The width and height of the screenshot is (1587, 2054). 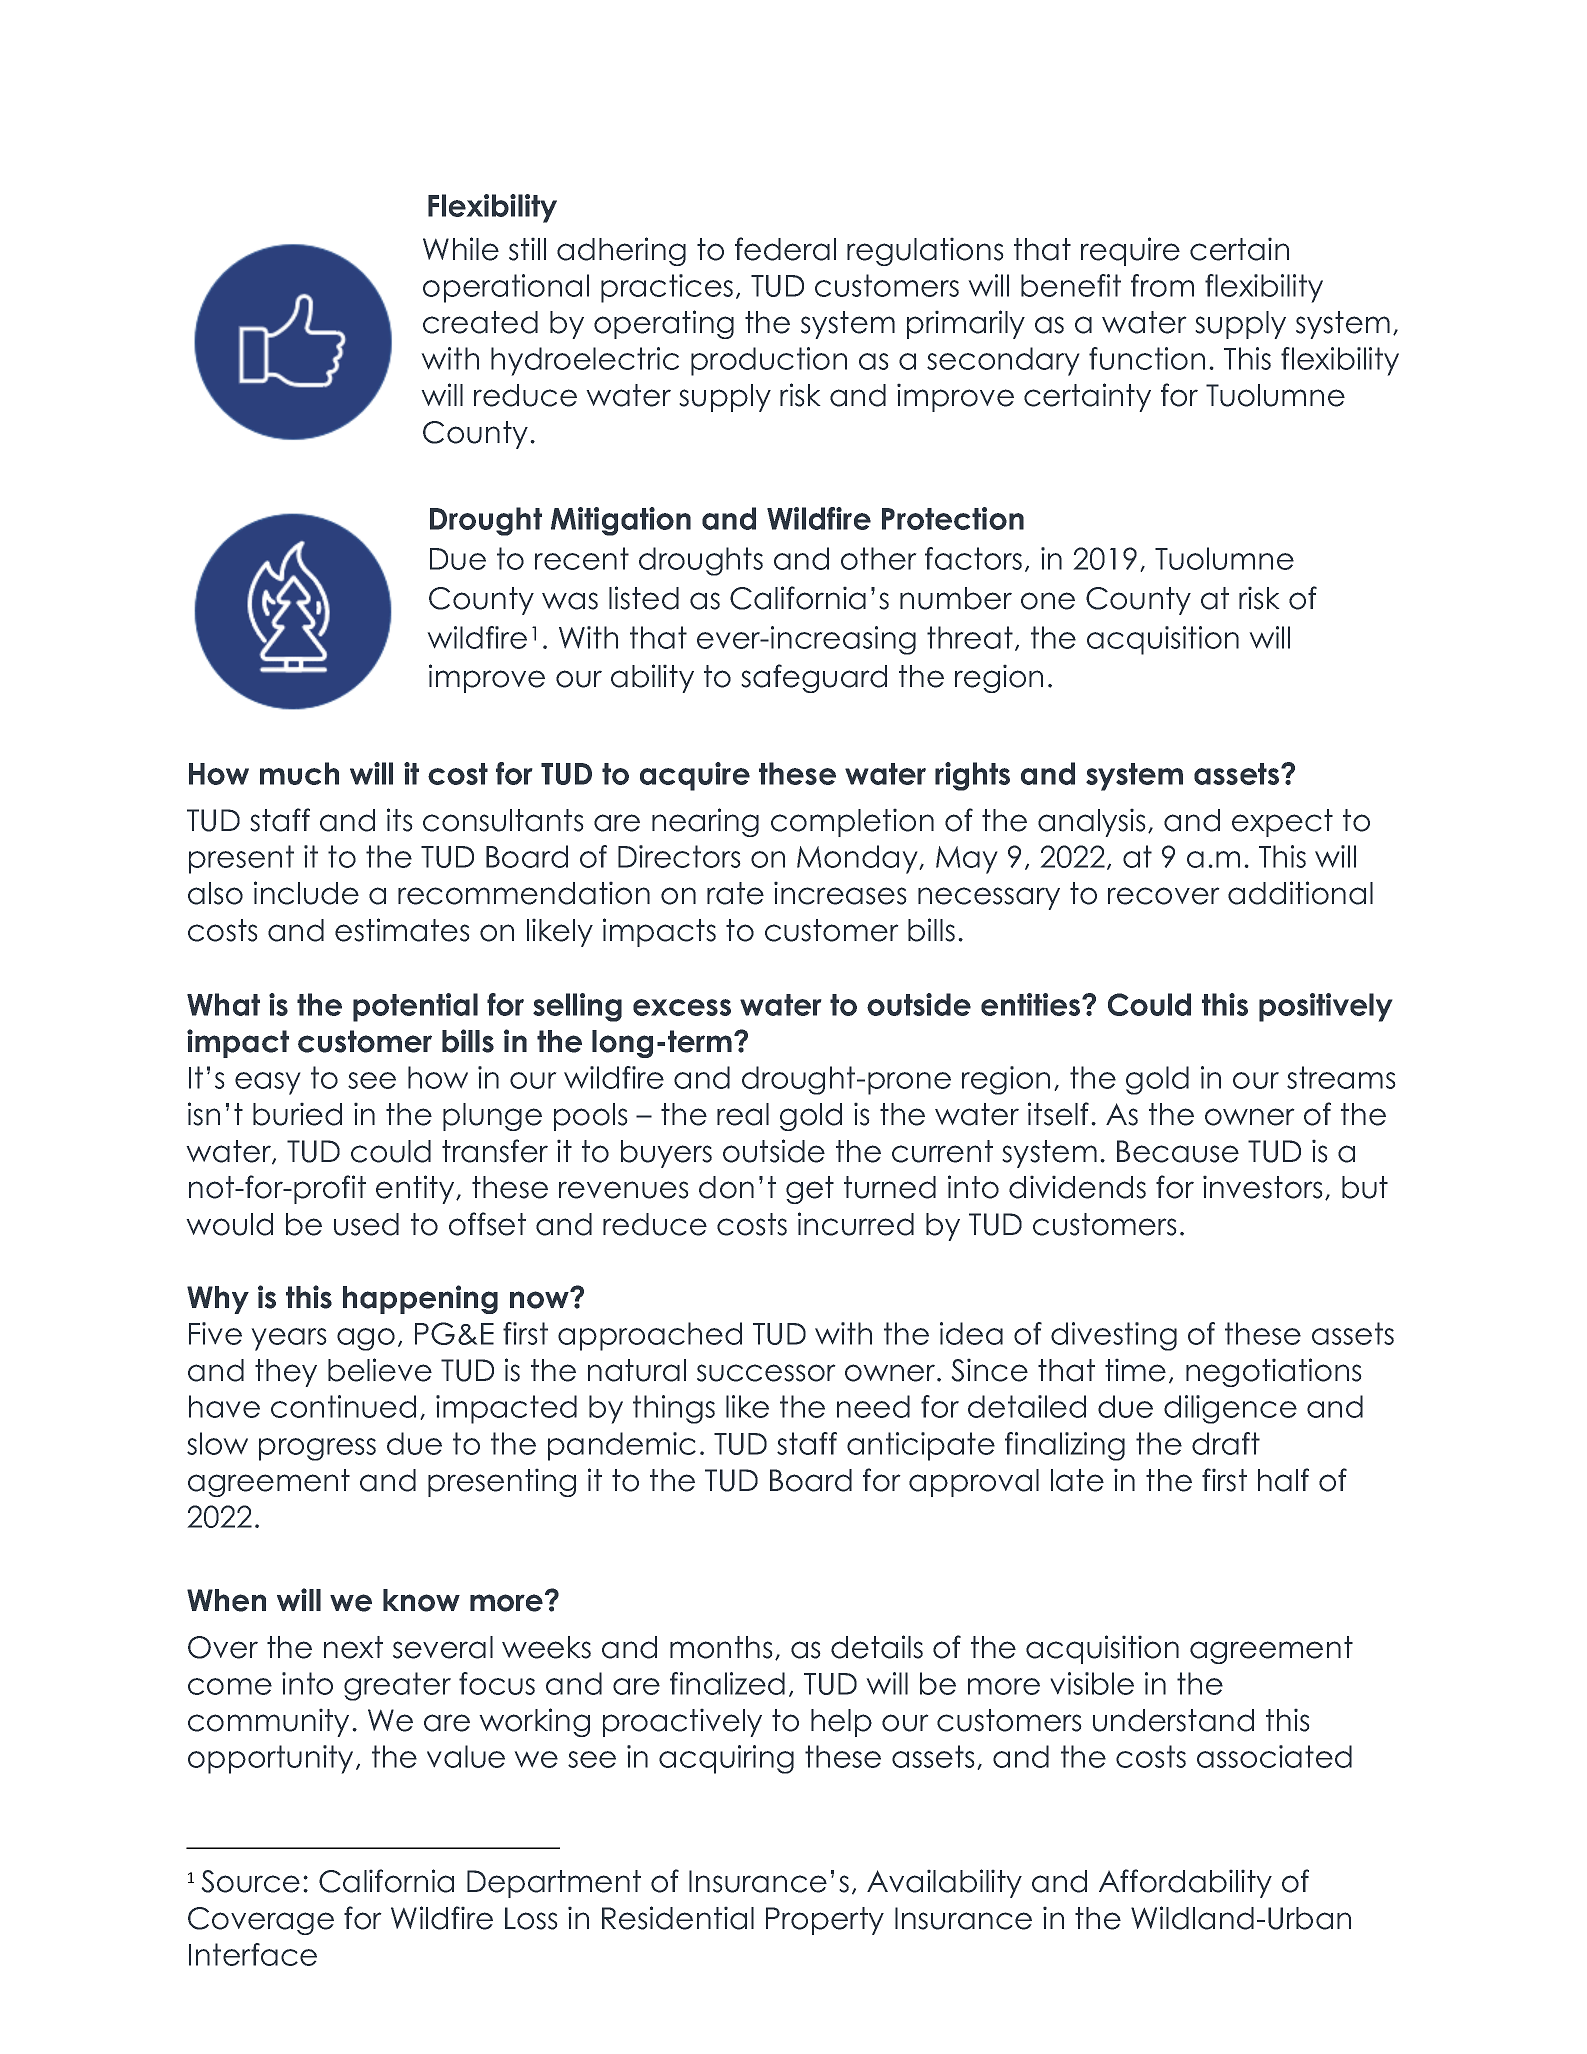 I want to click on include, so click(x=306, y=893).
